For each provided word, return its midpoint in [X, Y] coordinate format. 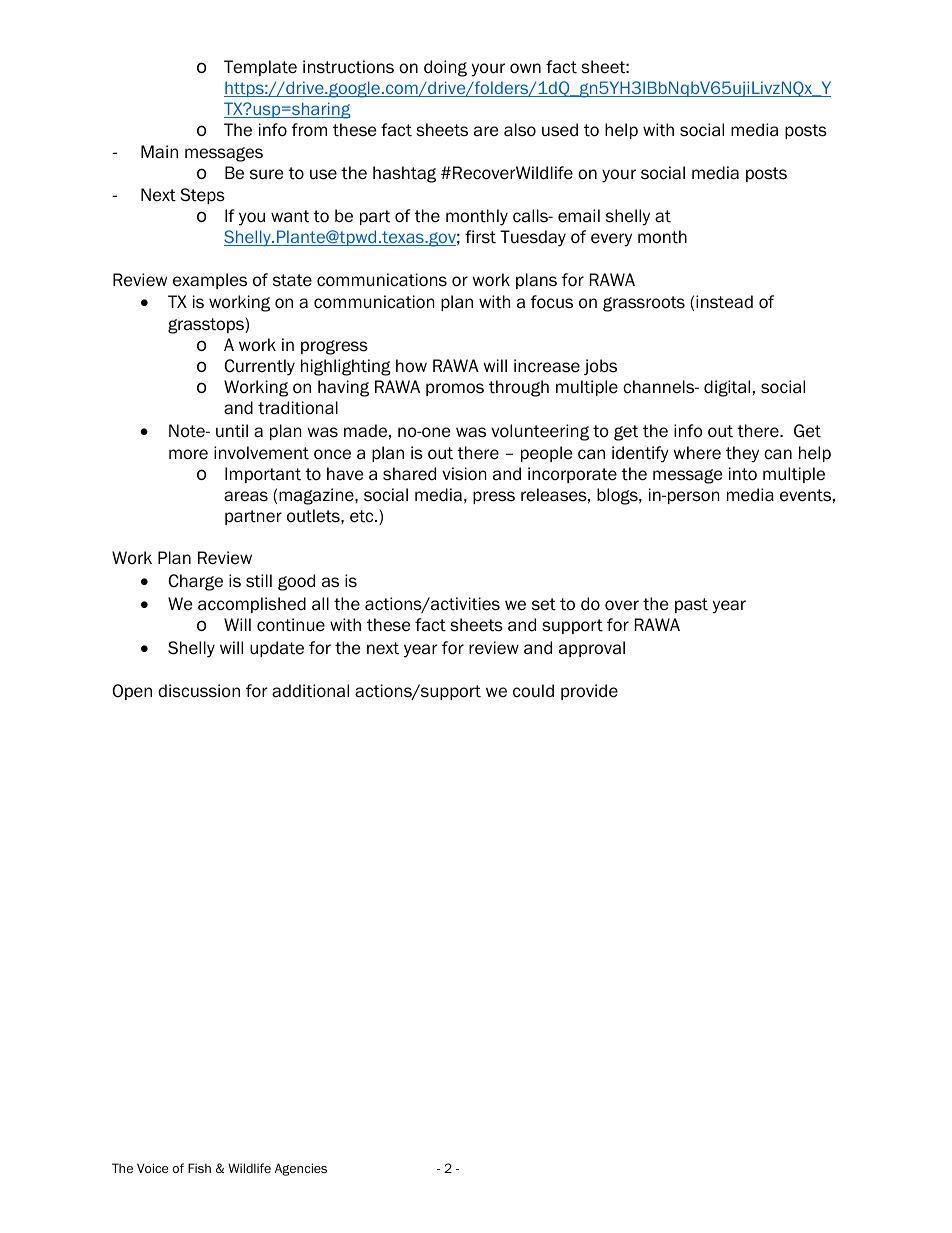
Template [260, 68]
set [544, 604]
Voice [152, 1168]
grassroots [644, 304]
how [411, 366]
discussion [199, 691]
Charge [195, 582]
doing [445, 68]
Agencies [301, 1169]
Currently [259, 367]
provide [589, 692]
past [691, 605]
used [560, 130]
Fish [199, 1168]
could [533, 691]
